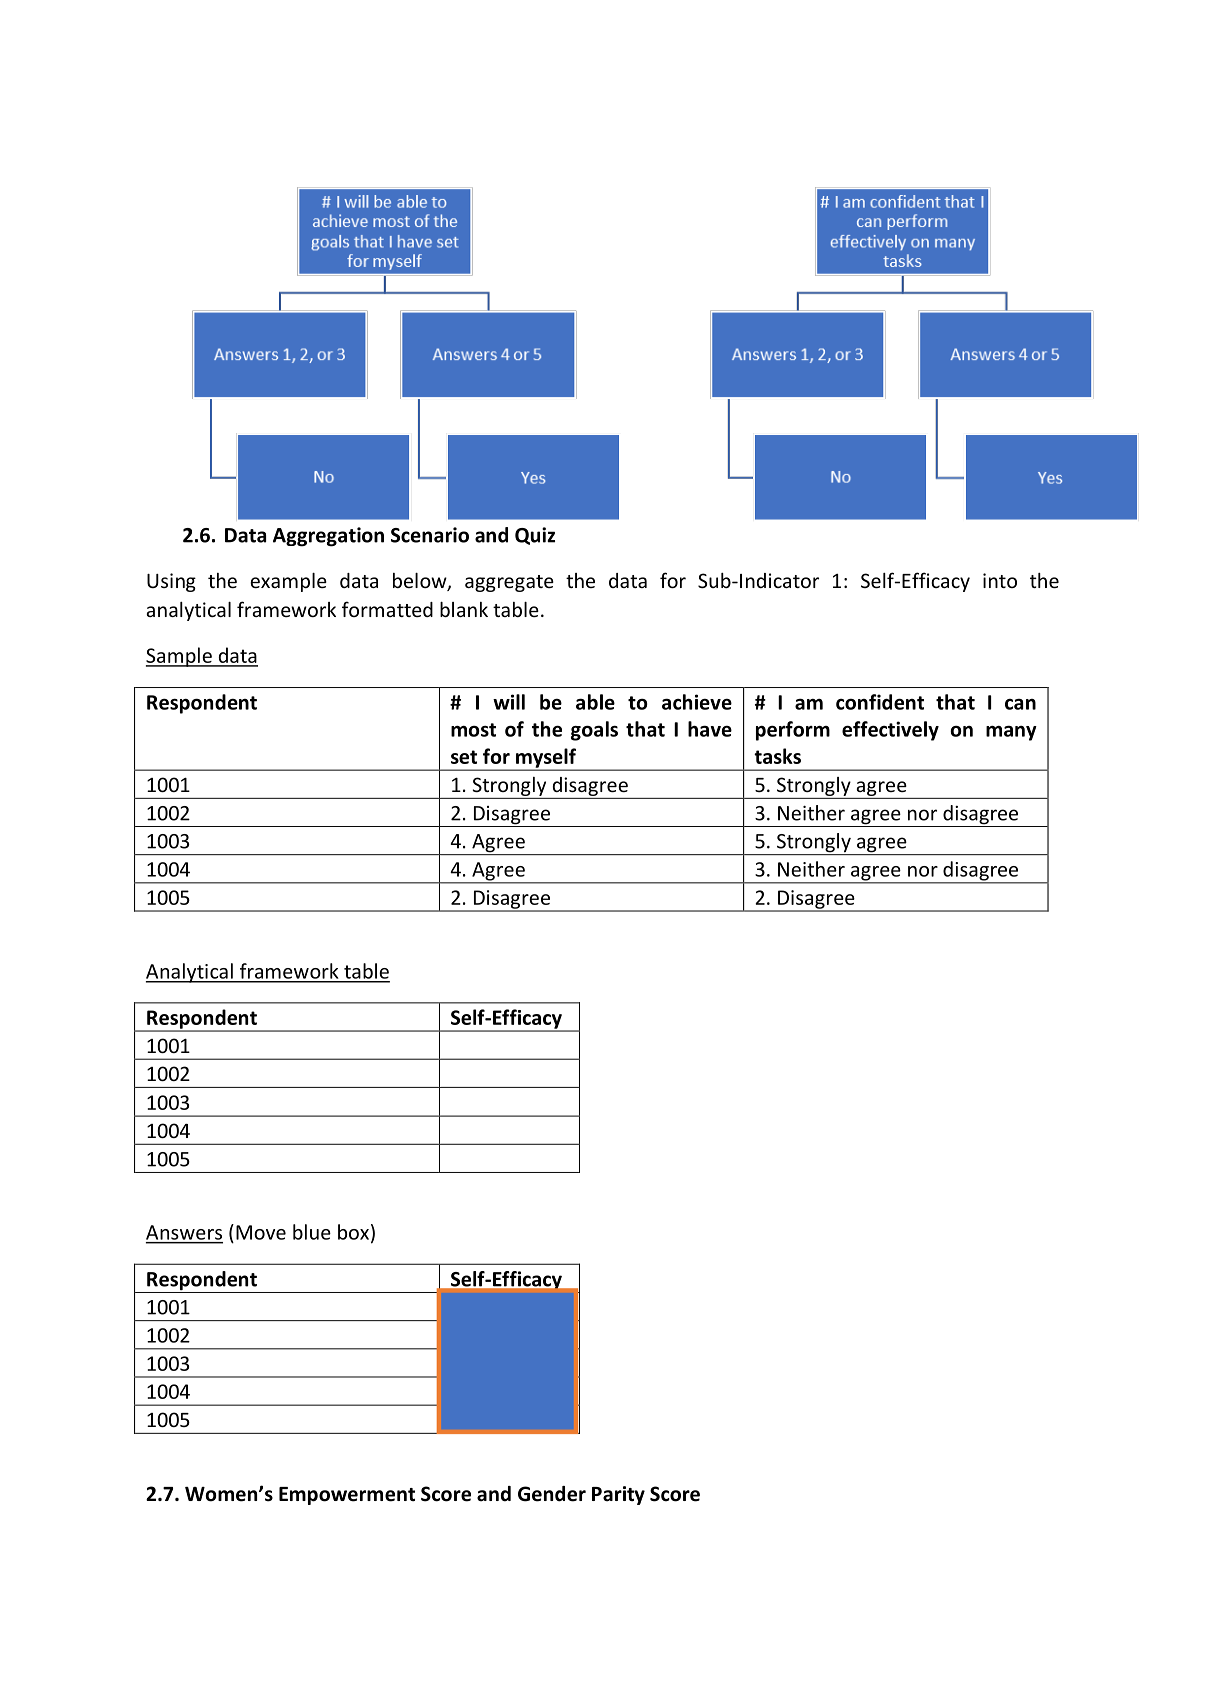 The image size is (1205, 1704). I want to click on Gender, so click(552, 1494).
